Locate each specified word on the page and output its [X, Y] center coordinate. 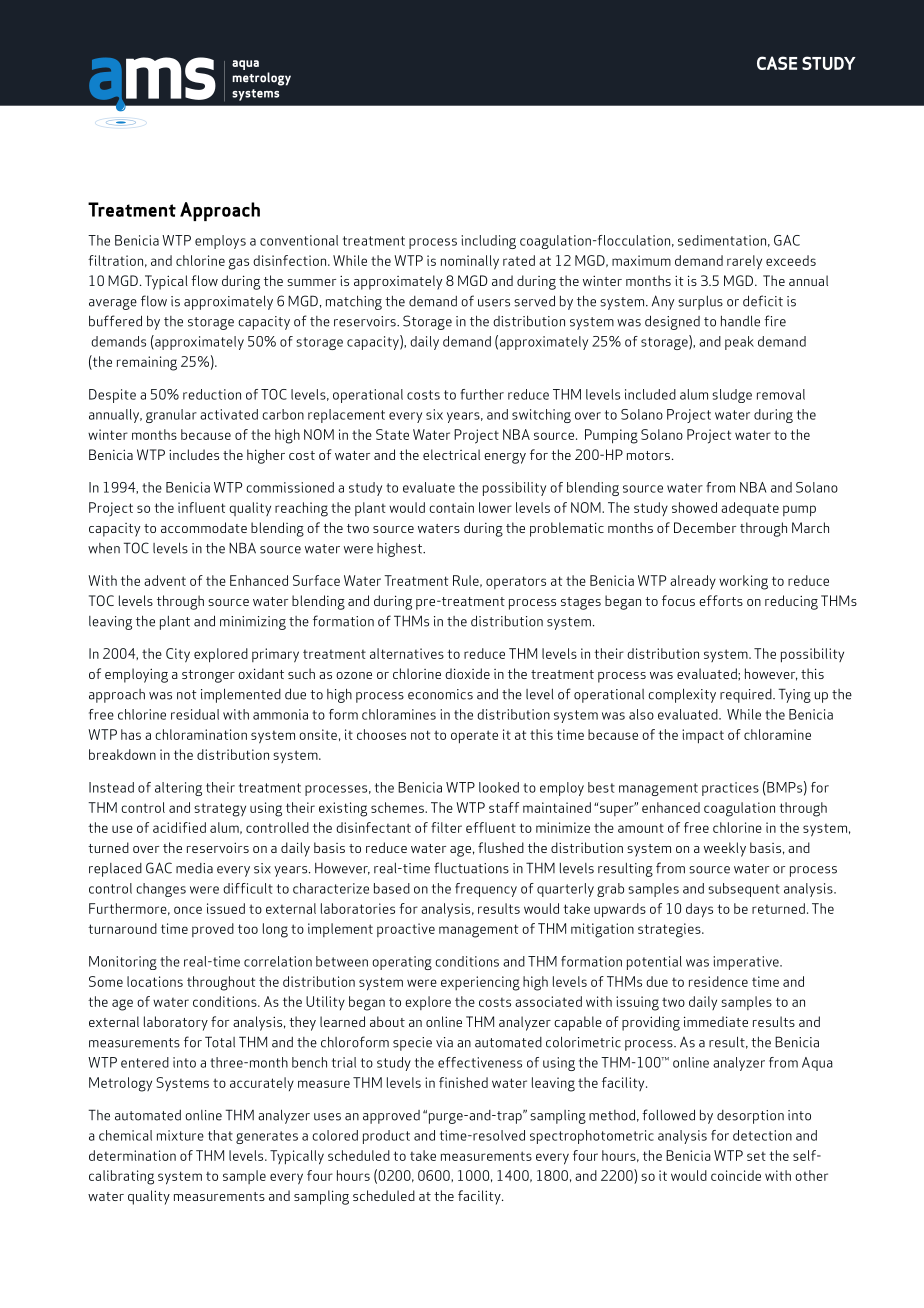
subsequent [744, 890]
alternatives [407, 653]
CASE [777, 63]
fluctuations [471, 868]
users [494, 303]
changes [161, 890]
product [386, 1137]
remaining [147, 363]
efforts [721, 600]
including [488, 242]
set [756, 1156]
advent [165, 580]
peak [739, 343]
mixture [180, 1135]
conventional [299, 240]
